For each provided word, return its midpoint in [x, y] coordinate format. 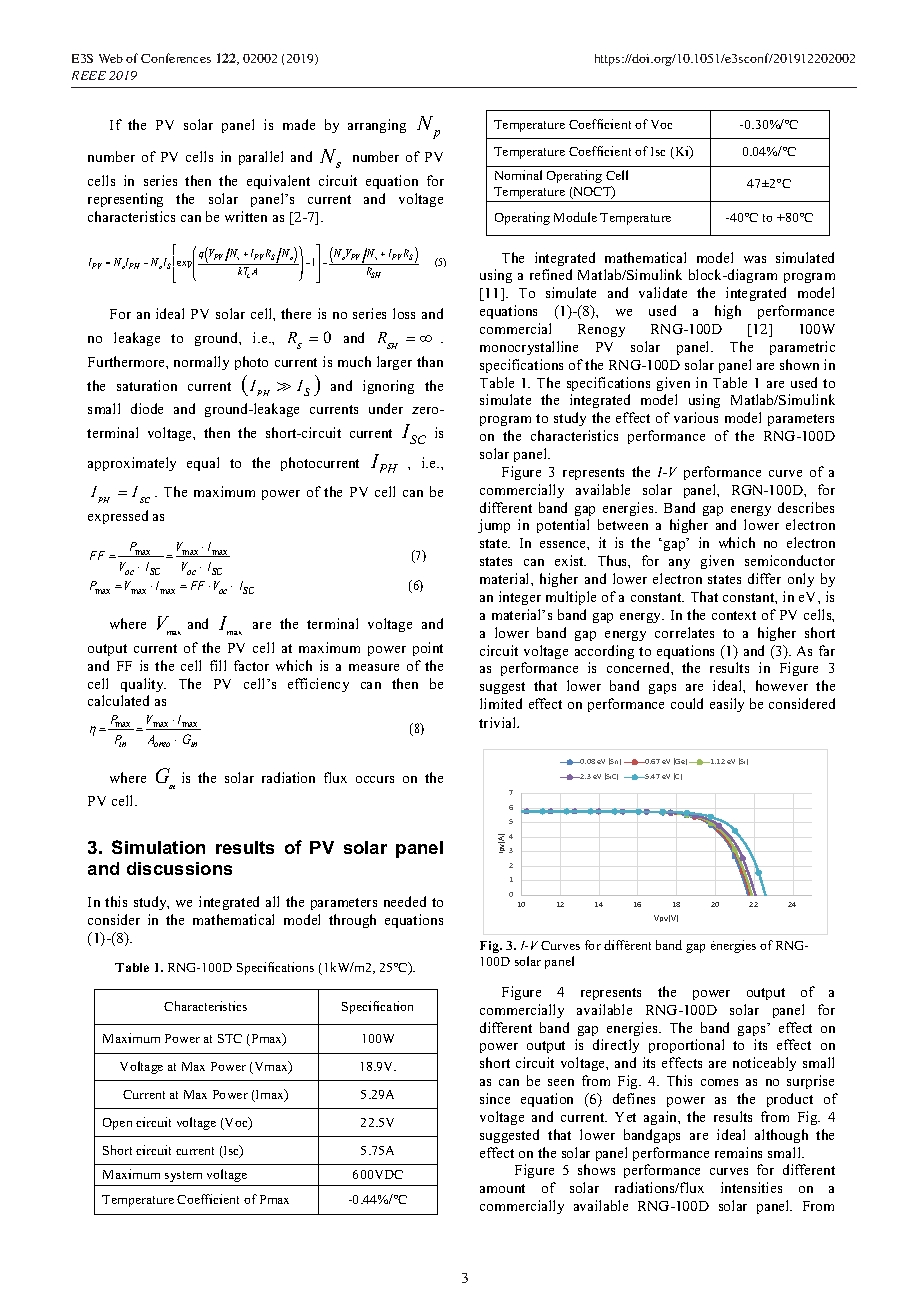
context [734, 615]
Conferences [176, 58]
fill [218, 665]
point [428, 649]
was [755, 259]
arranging [377, 126]
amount [502, 1188]
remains [738, 1152]
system [183, 1176]
